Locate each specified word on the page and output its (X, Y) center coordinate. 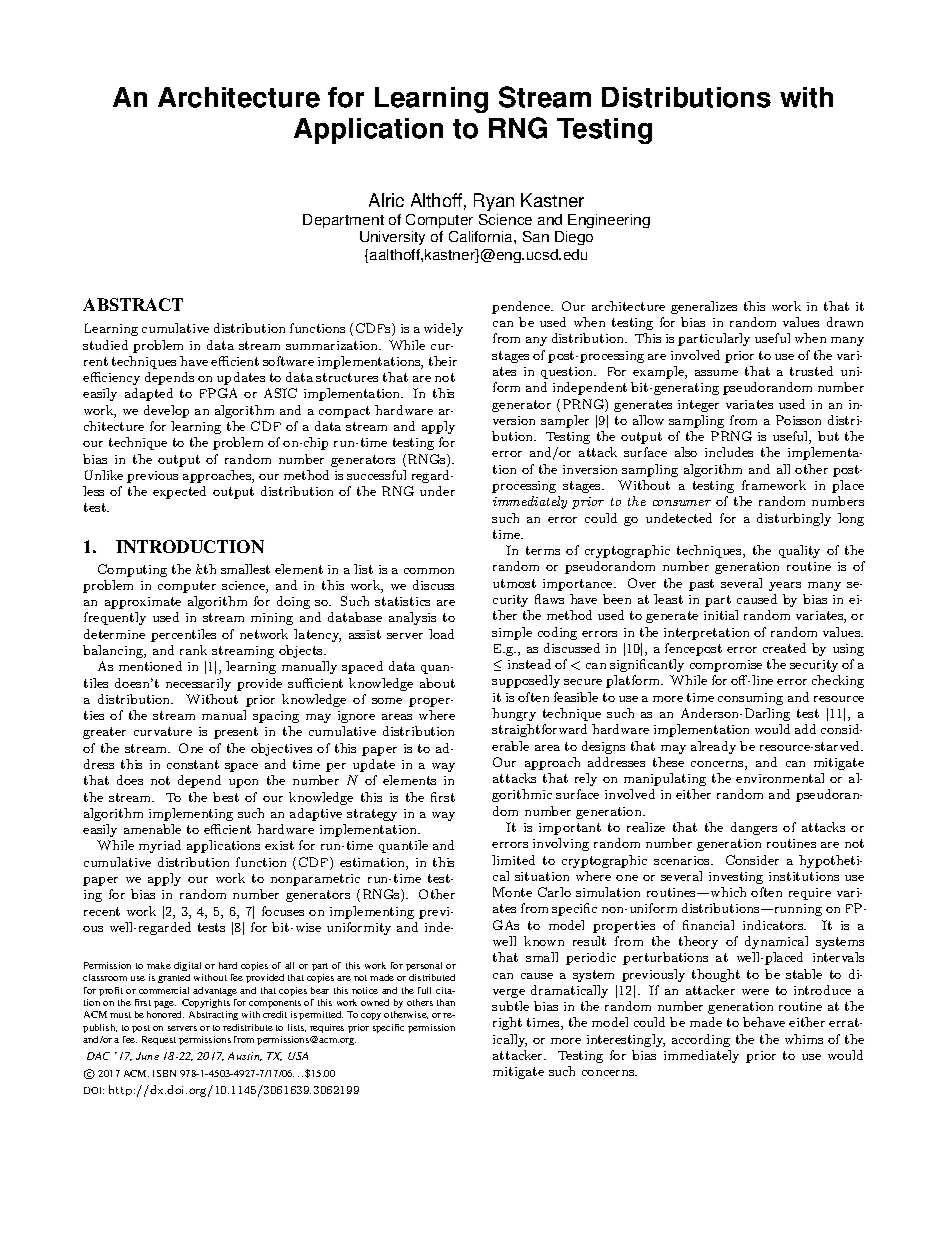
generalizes (704, 307)
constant (193, 764)
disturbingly (794, 519)
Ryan (494, 202)
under (437, 491)
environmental (780, 778)
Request (159, 1040)
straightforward (539, 730)
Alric (386, 200)
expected (179, 492)
